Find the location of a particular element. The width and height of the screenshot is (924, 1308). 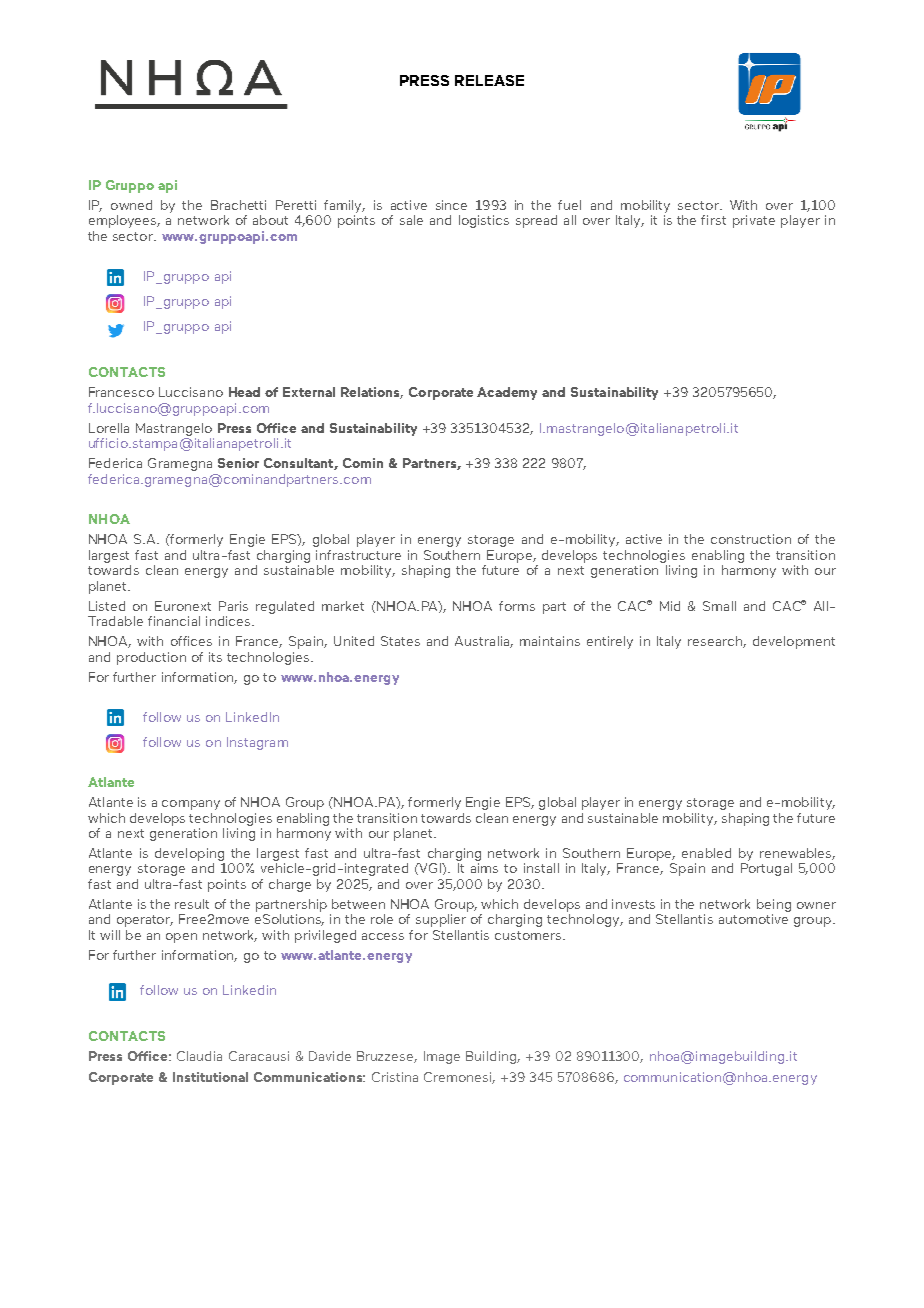

States is located at coordinates (400, 641).
